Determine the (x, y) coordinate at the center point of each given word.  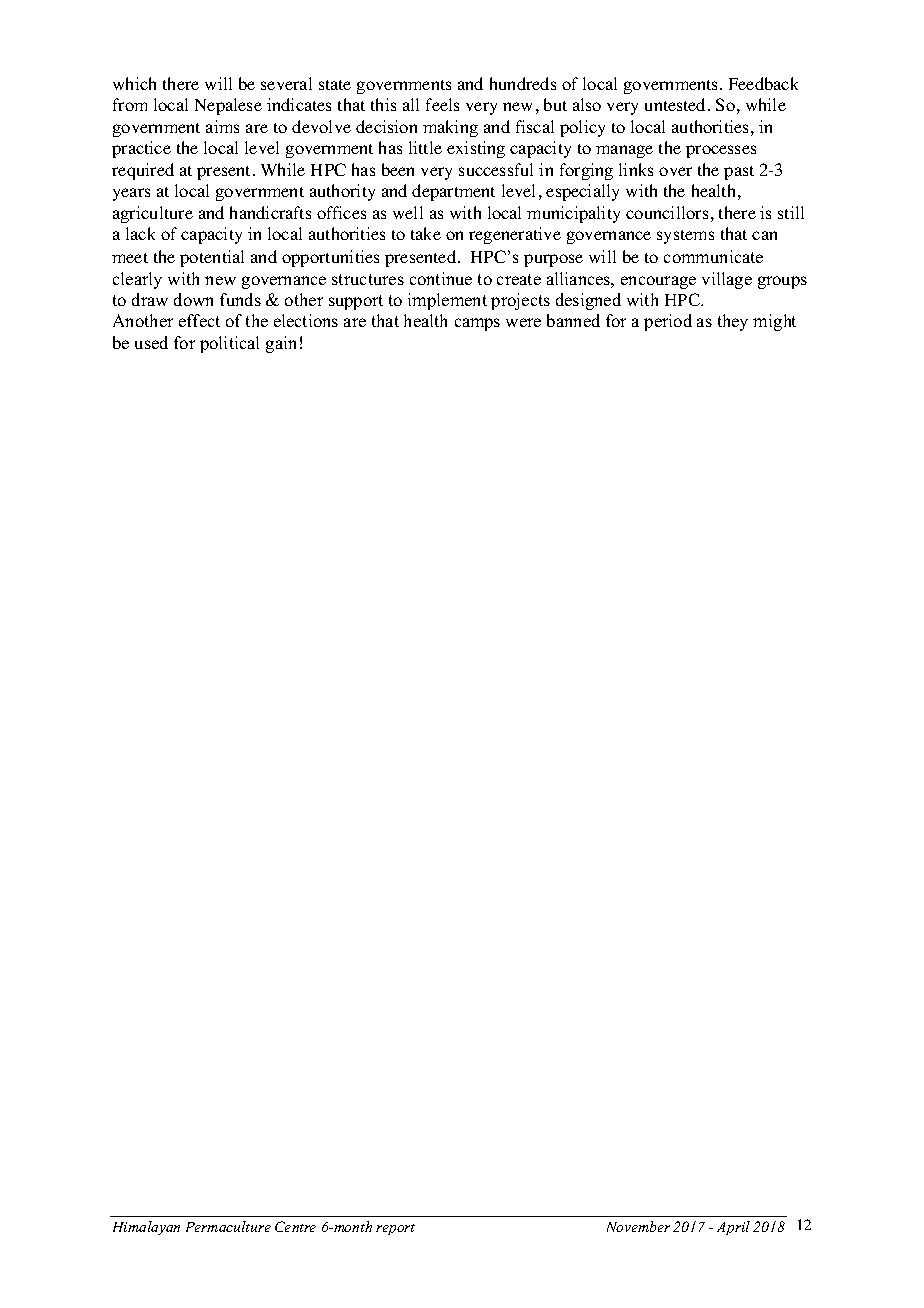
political (229, 344)
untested (677, 104)
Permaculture (228, 1226)
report (395, 1229)
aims (222, 126)
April (733, 1228)
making (450, 128)
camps (477, 324)
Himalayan (146, 1228)
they (733, 322)
